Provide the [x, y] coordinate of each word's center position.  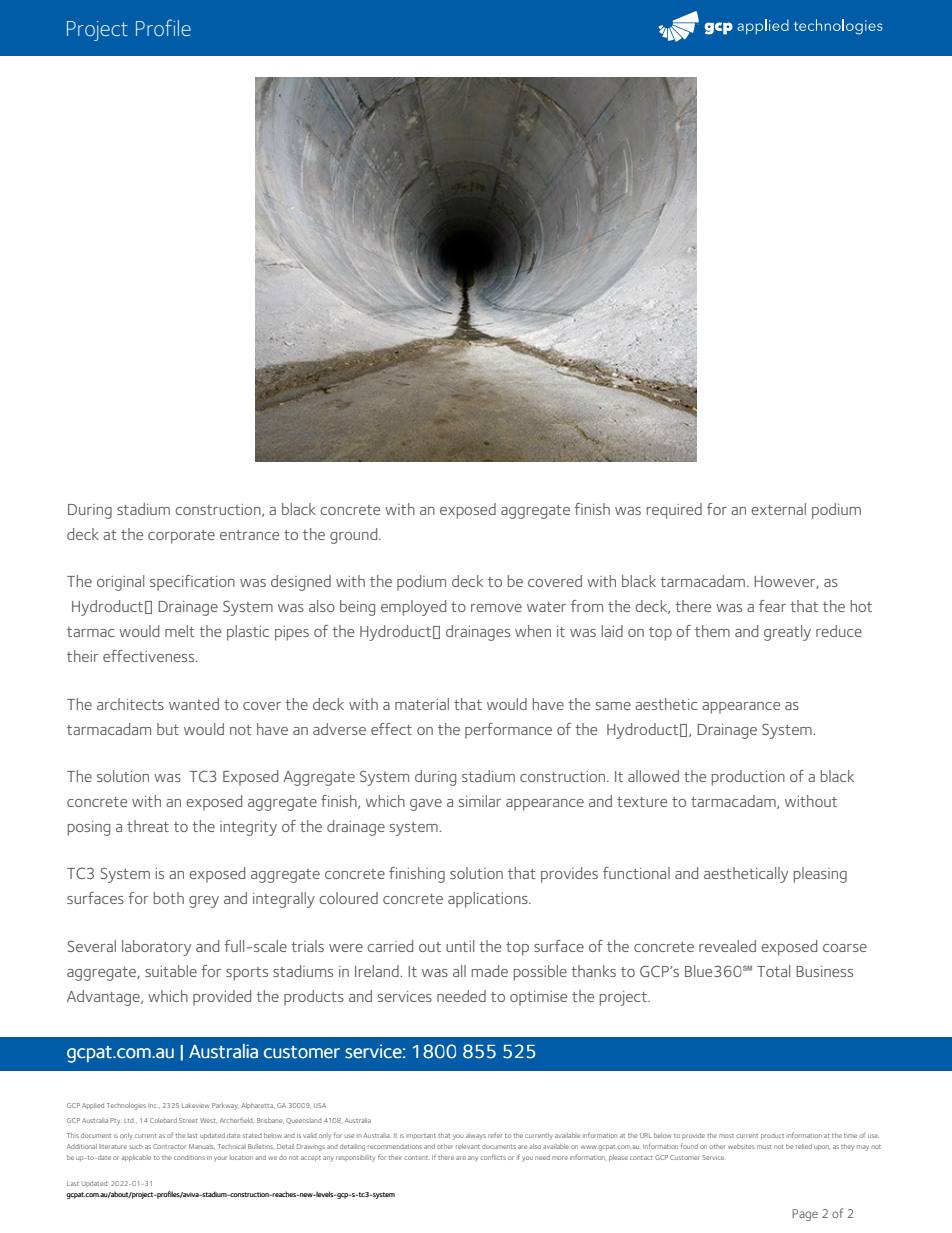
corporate [181, 537]
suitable [171, 971]
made [490, 971]
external [778, 509]
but [168, 729]
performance [508, 731]
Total [773, 971]
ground [355, 536]
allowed [653, 776]
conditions [189, 1157]
